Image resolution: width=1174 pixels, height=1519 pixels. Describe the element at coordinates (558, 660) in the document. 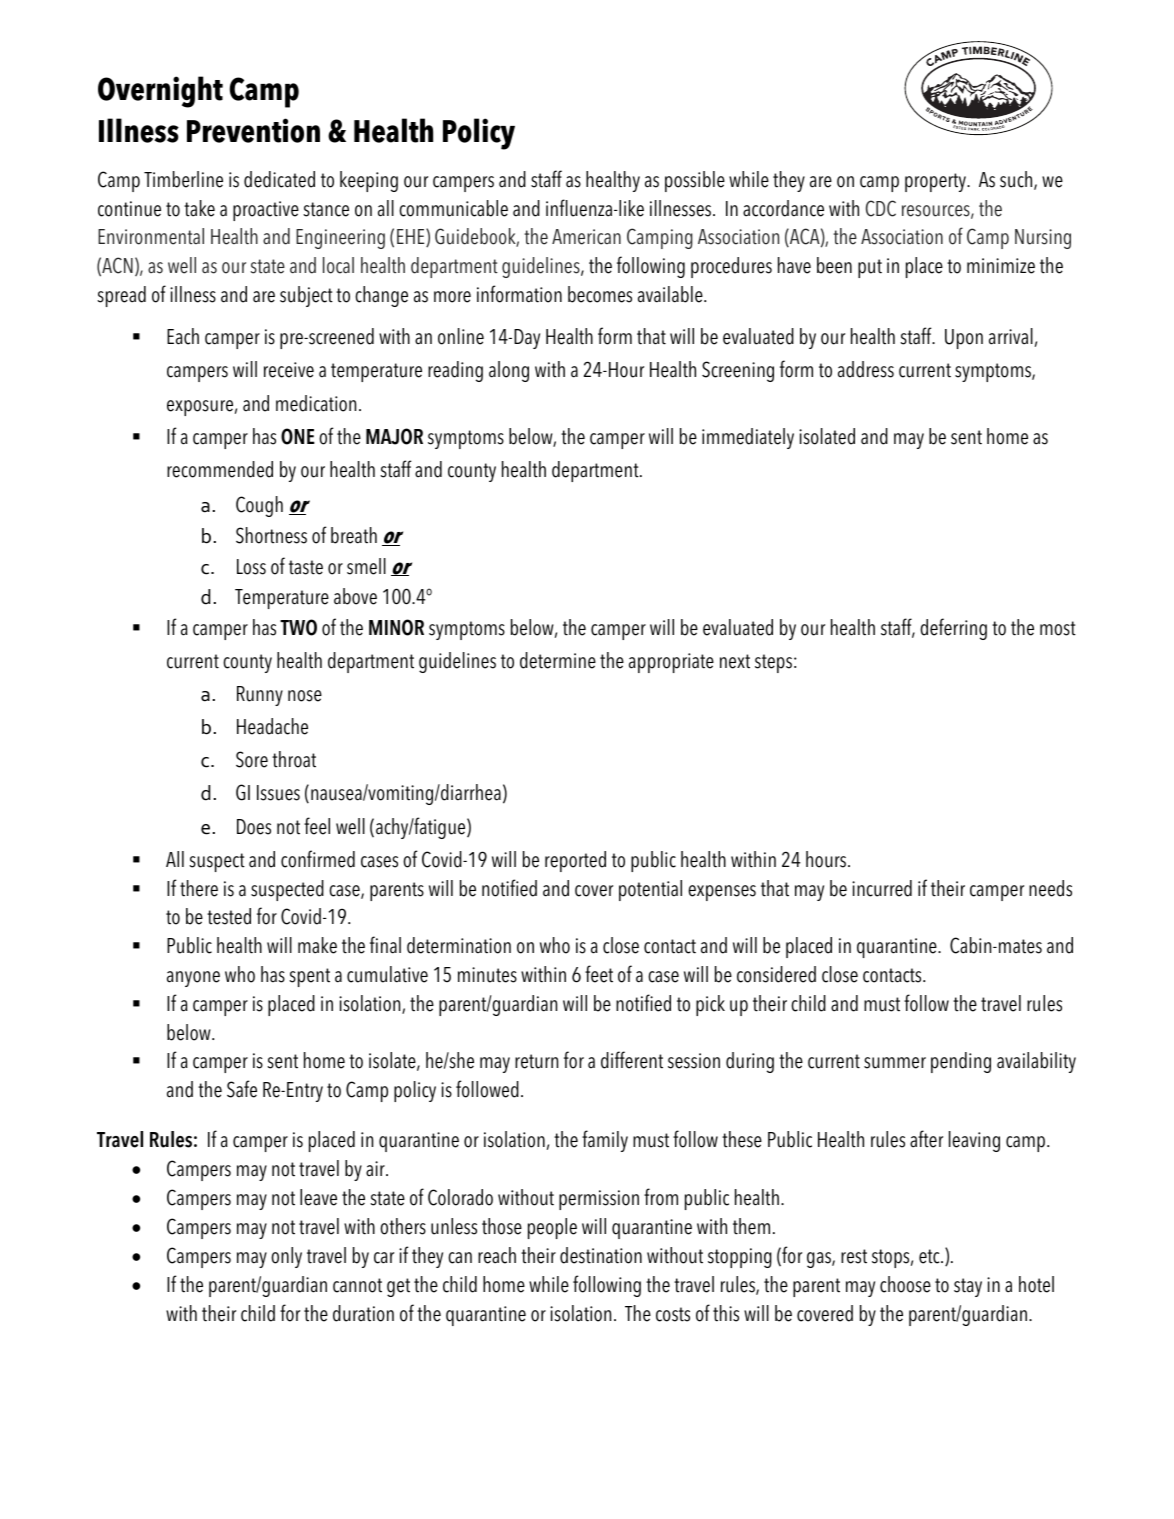

I see `determine` at that location.
